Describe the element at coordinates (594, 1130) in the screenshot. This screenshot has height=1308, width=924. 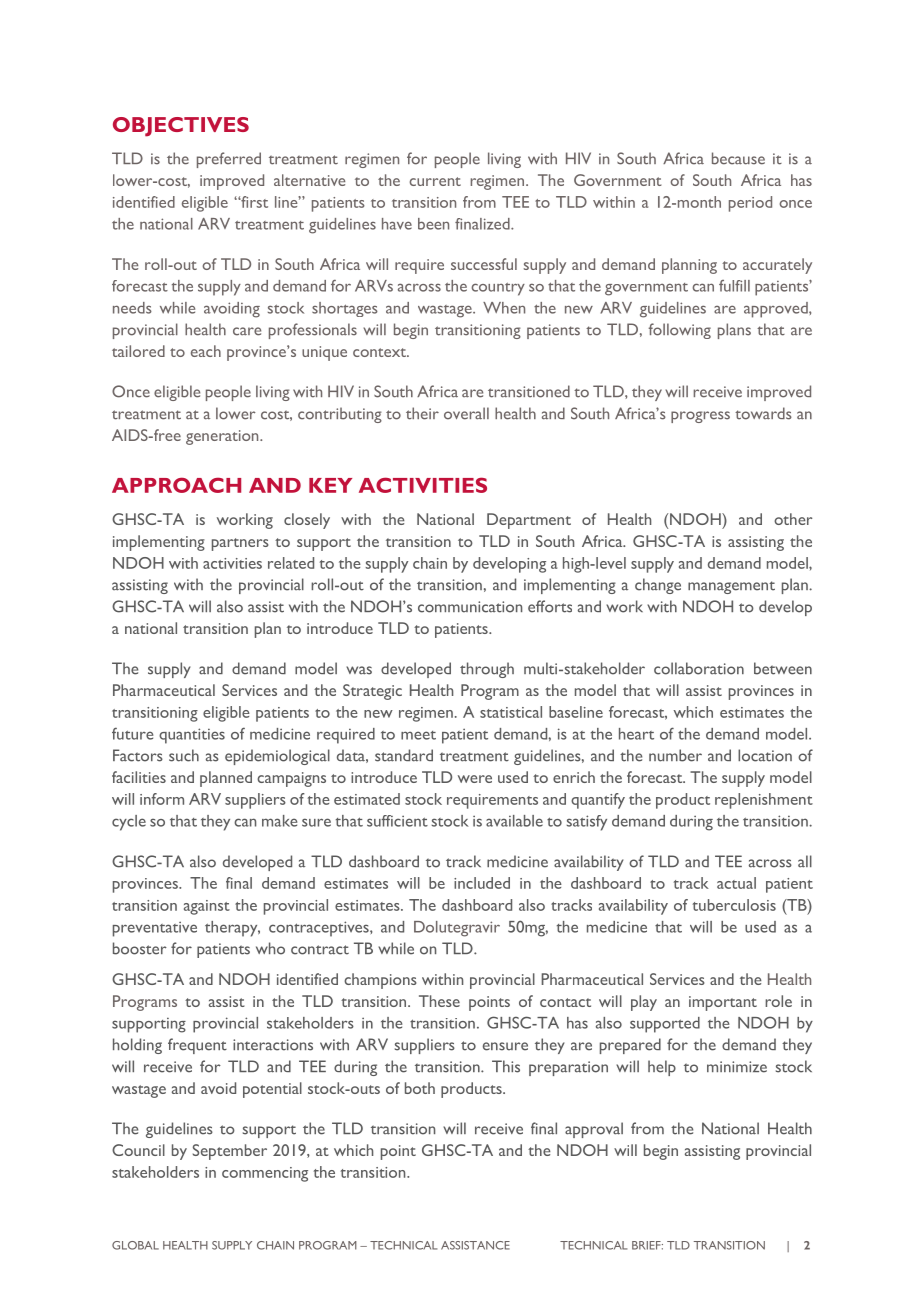
I see `approval` at that location.
